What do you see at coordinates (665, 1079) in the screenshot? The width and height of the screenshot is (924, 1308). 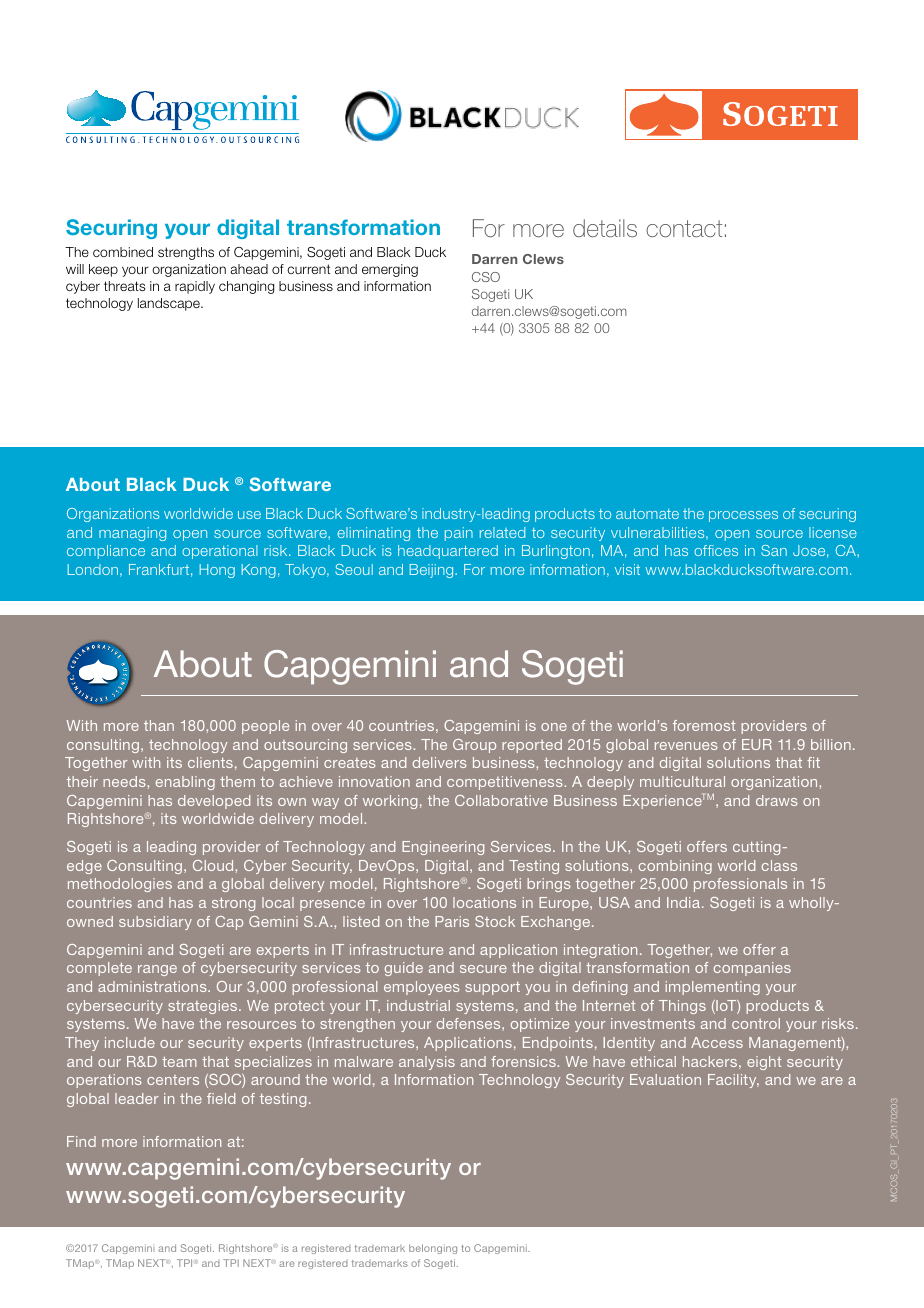 I see `Evaluation` at bounding box center [665, 1079].
